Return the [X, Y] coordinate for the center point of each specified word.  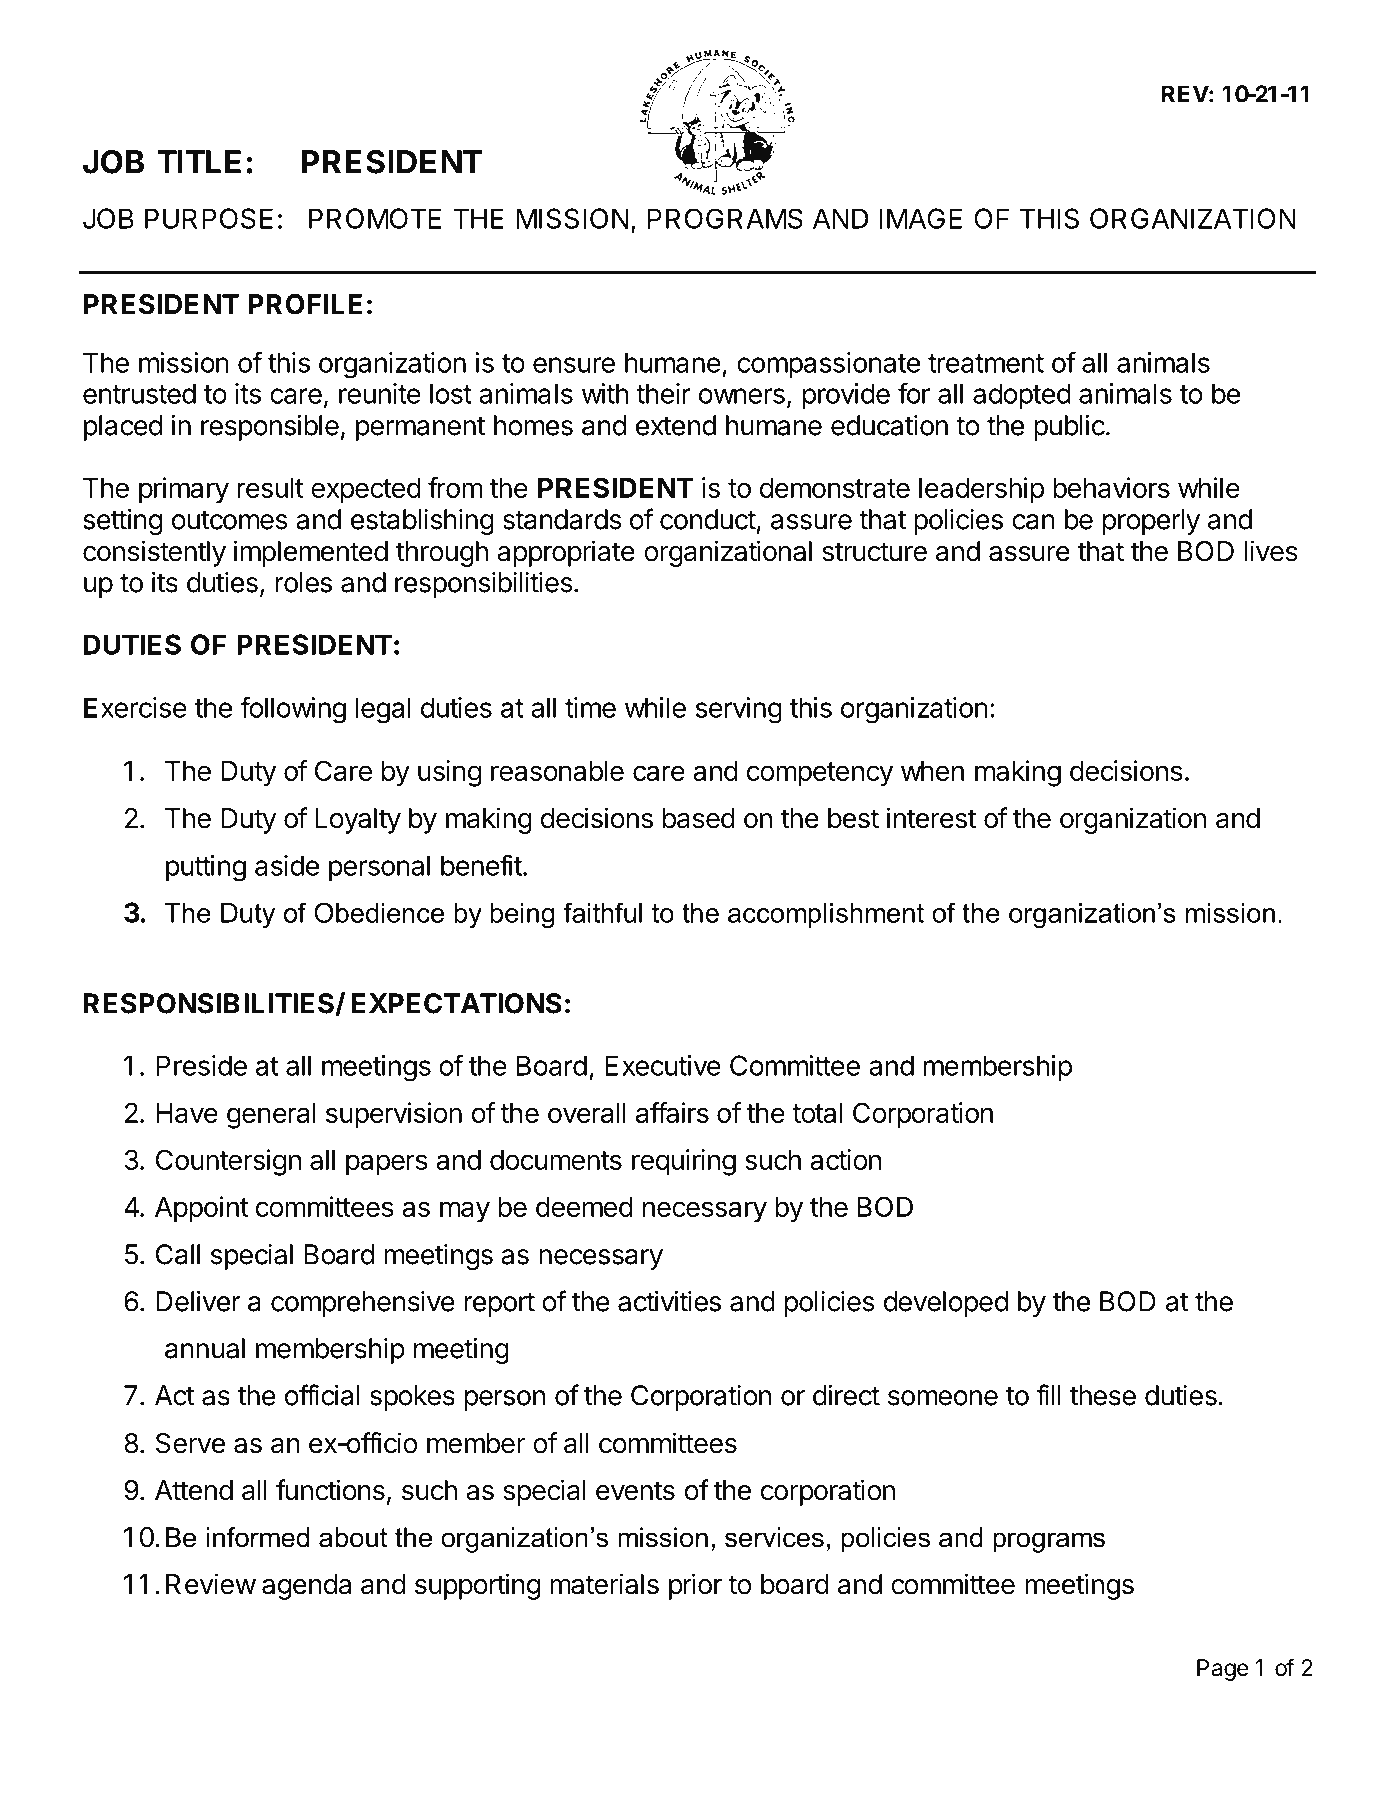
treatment [986, 363]
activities [669, 1301]
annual [205, 1348]
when [932, 771]
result [270, 488]
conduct [708, 519]
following [293, 710]
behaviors [1111, 487]
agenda [306, 1587]
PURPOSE [209, 218]
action [845, 1159]
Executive [663, 1065]
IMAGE [920, 218]
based [699, 818]
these [1103, 1395]
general [271, 1116]
